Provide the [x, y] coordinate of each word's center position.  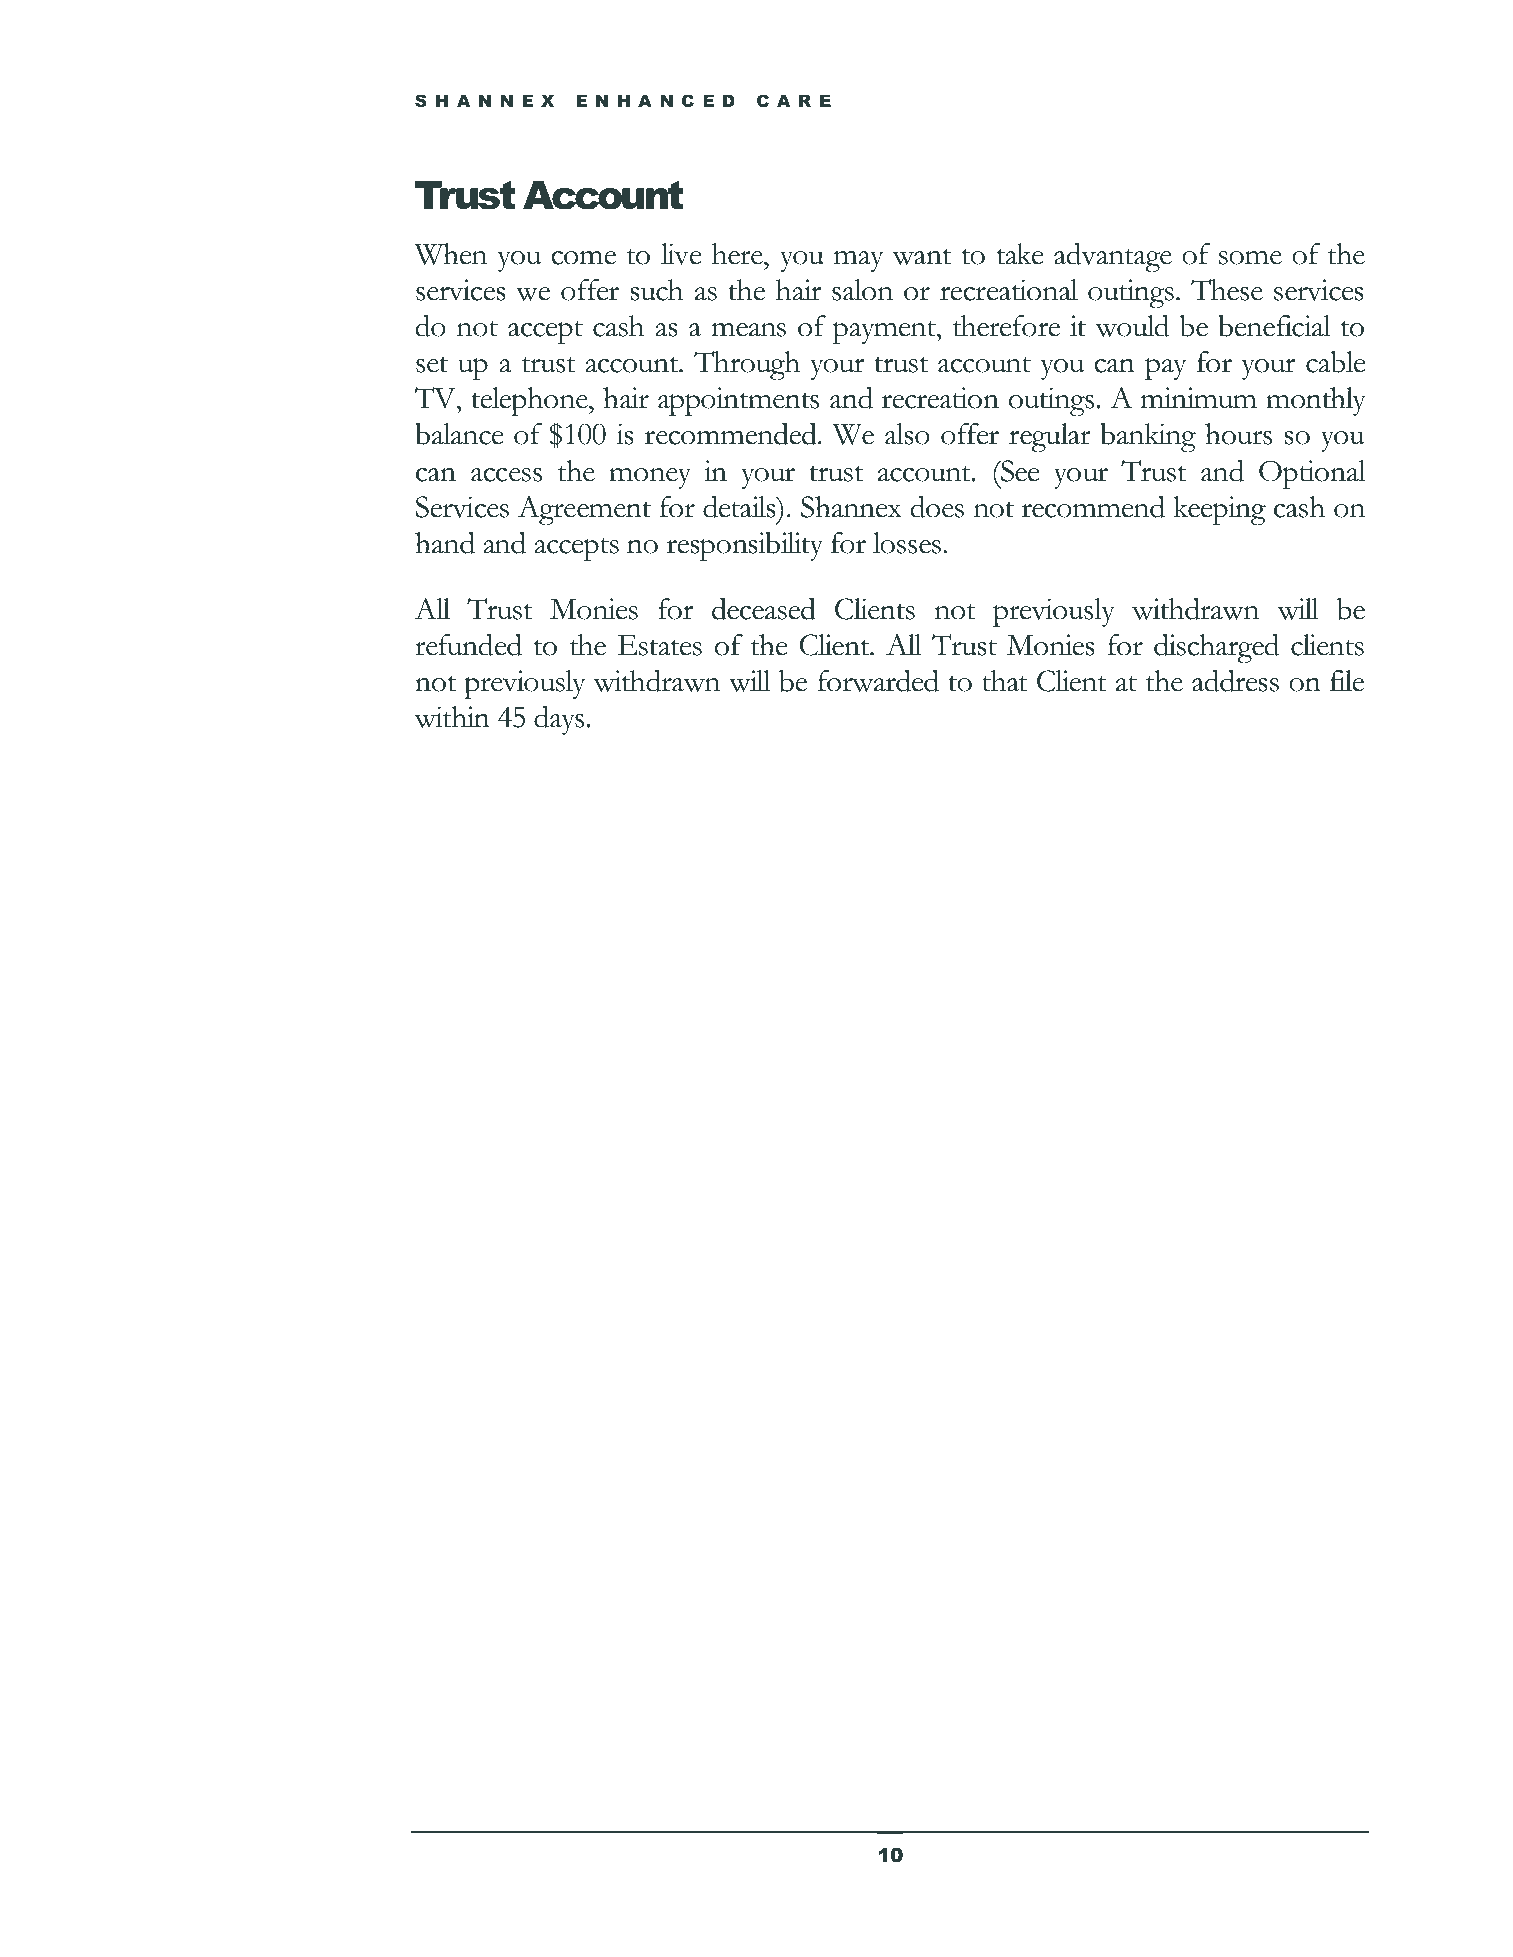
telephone [530, 402]
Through [747, 366]
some [1250, 257]
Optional [1312, 475]
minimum [1198, 398]
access [506, 475]
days [559, 720]
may [859, 261]
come [583, 257]
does [937, 507]
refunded [468, 645]
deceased [764, 609]
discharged [1217, 649]
